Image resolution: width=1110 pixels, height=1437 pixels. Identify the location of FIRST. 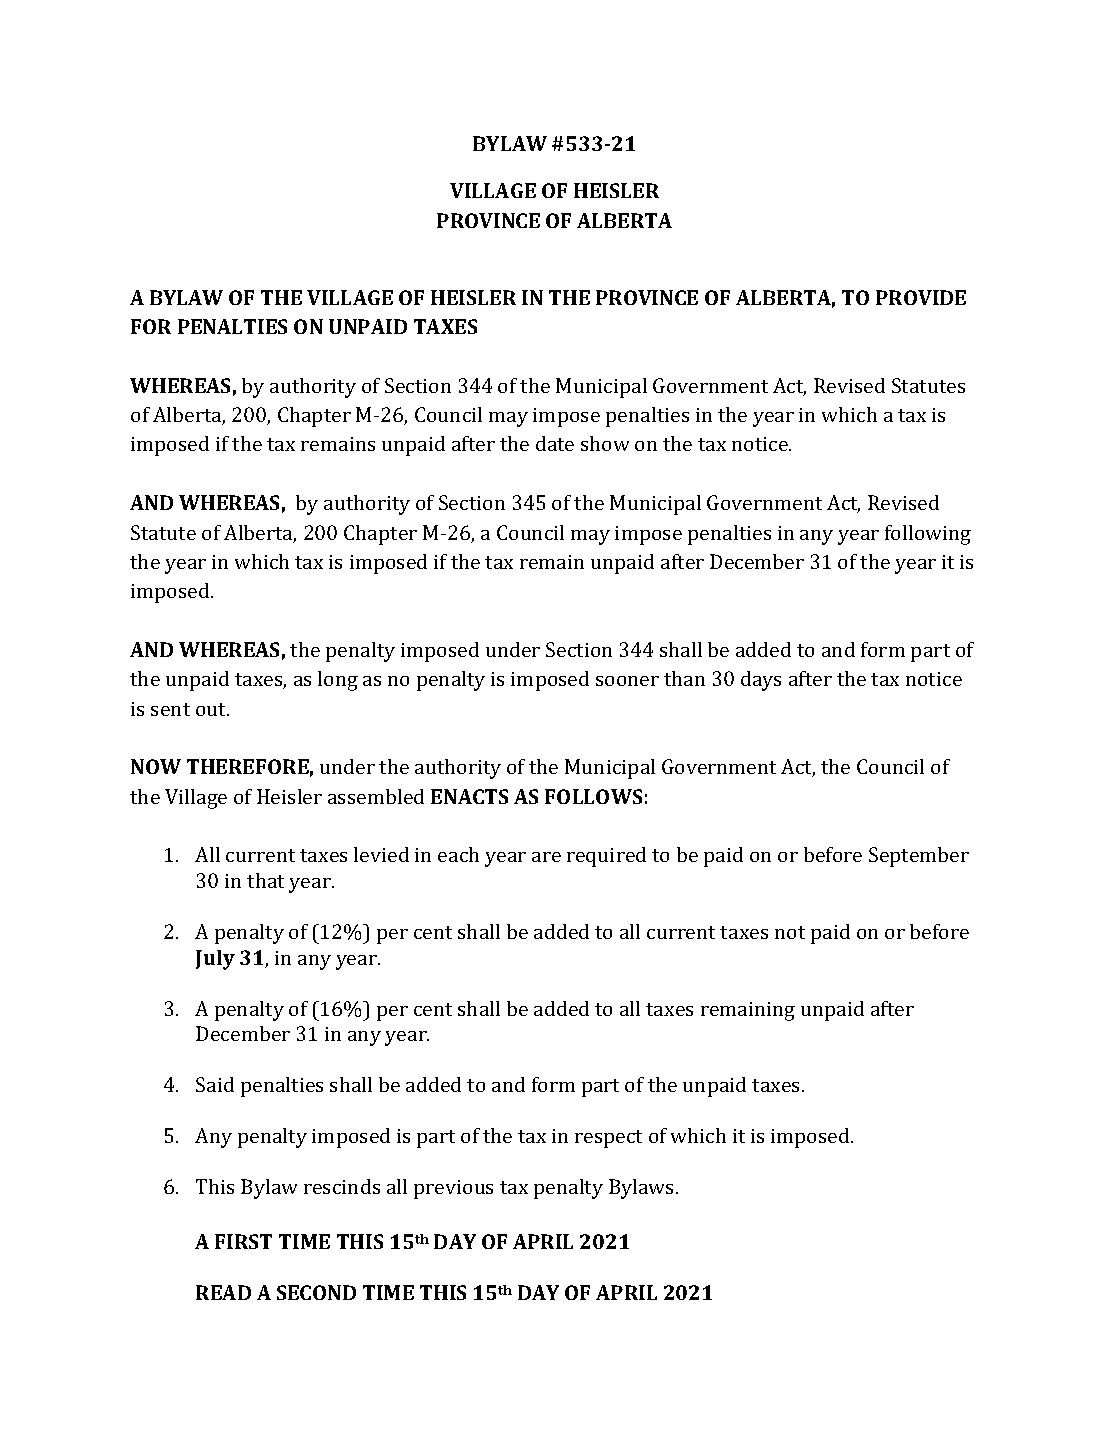
(243, 1241).
